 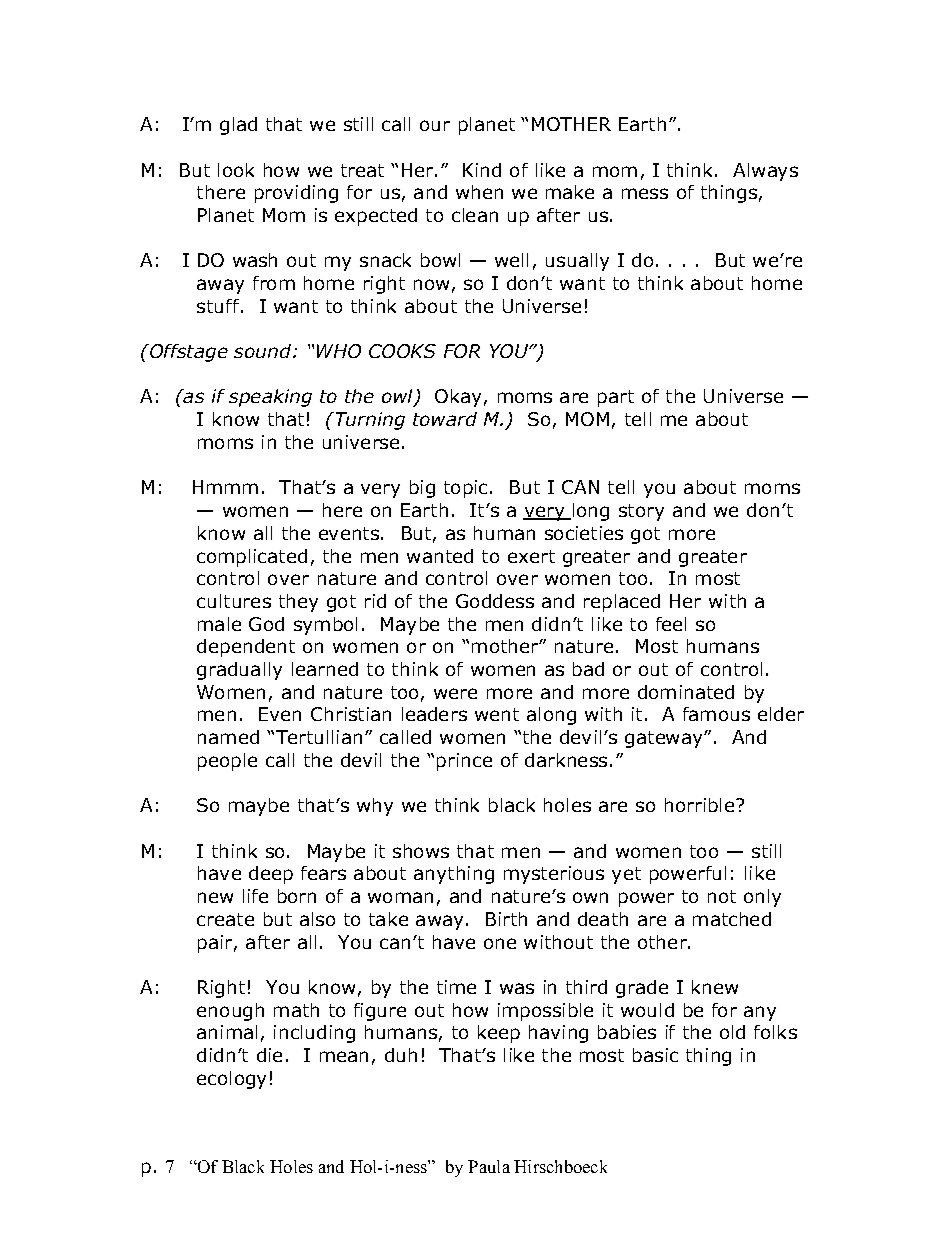 I want to click on speaking, so click(x=270, y=398).
